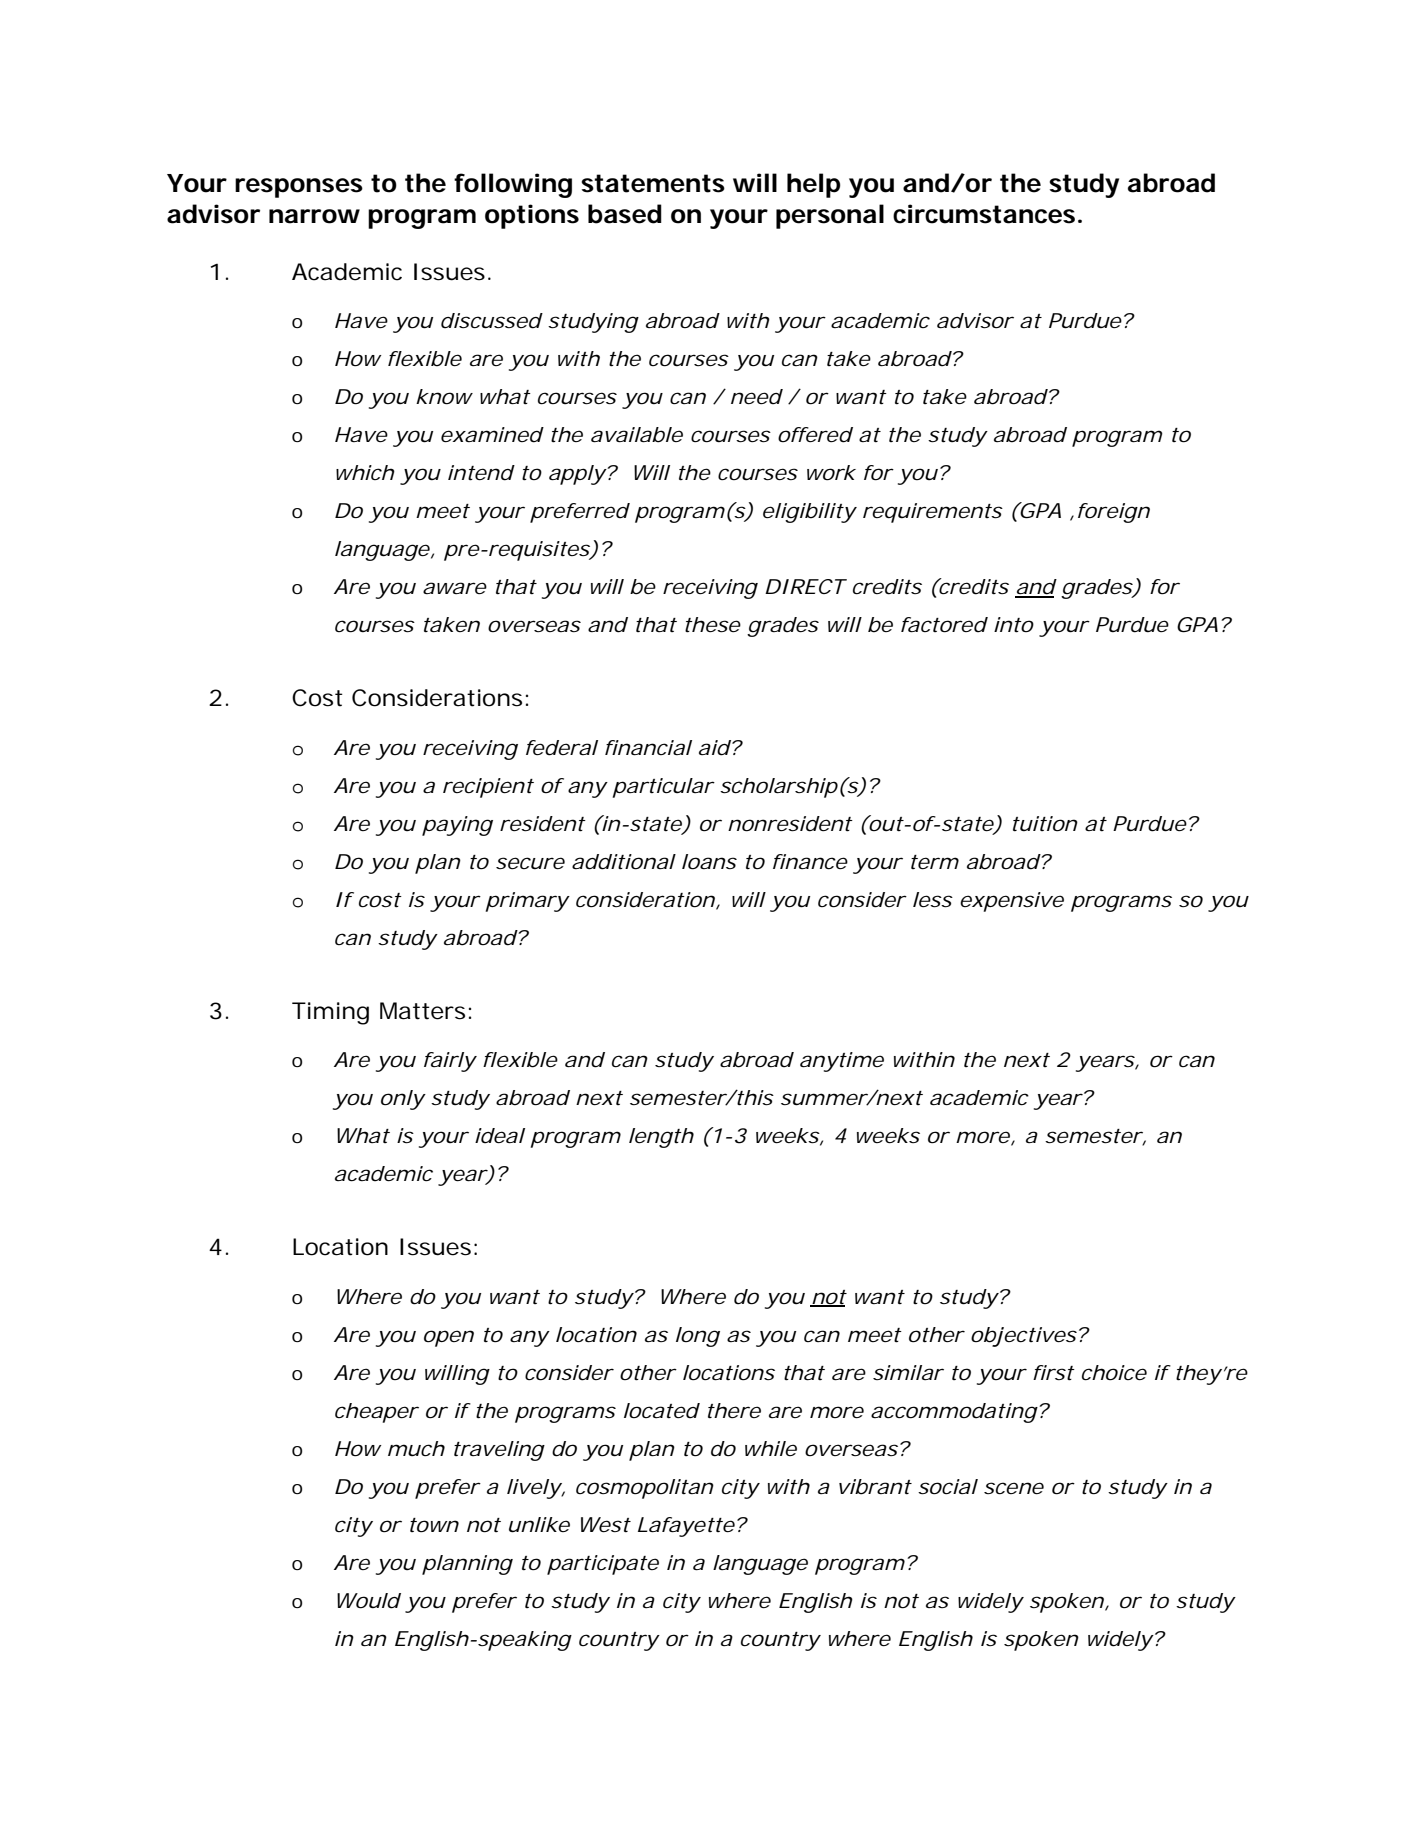  What do you see at coordinates (813, 185) in the document?
I see `help` at bounding box center [813, 185].
